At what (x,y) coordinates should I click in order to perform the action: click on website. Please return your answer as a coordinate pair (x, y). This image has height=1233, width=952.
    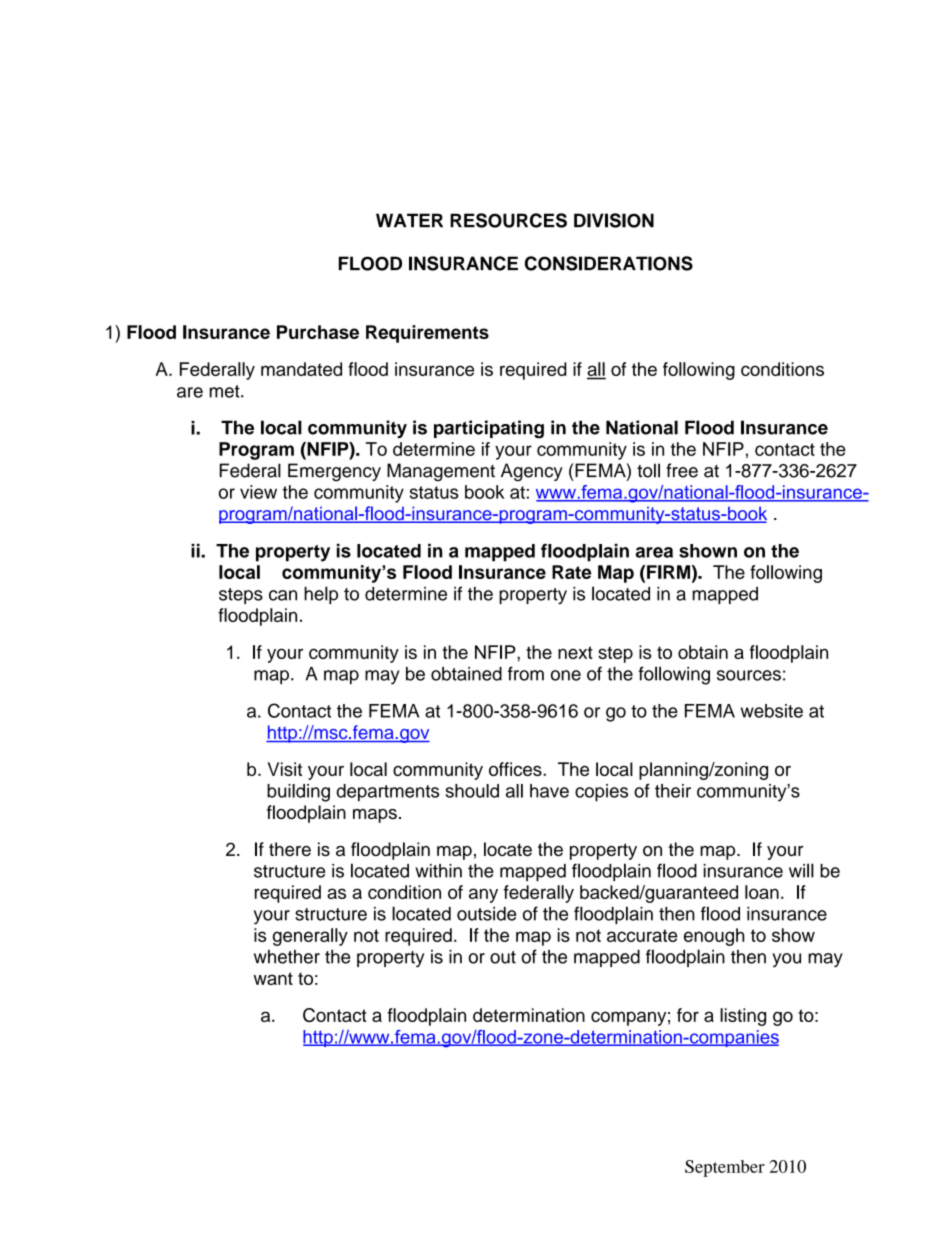
    Looking at the image, I should click on (772, 711).
